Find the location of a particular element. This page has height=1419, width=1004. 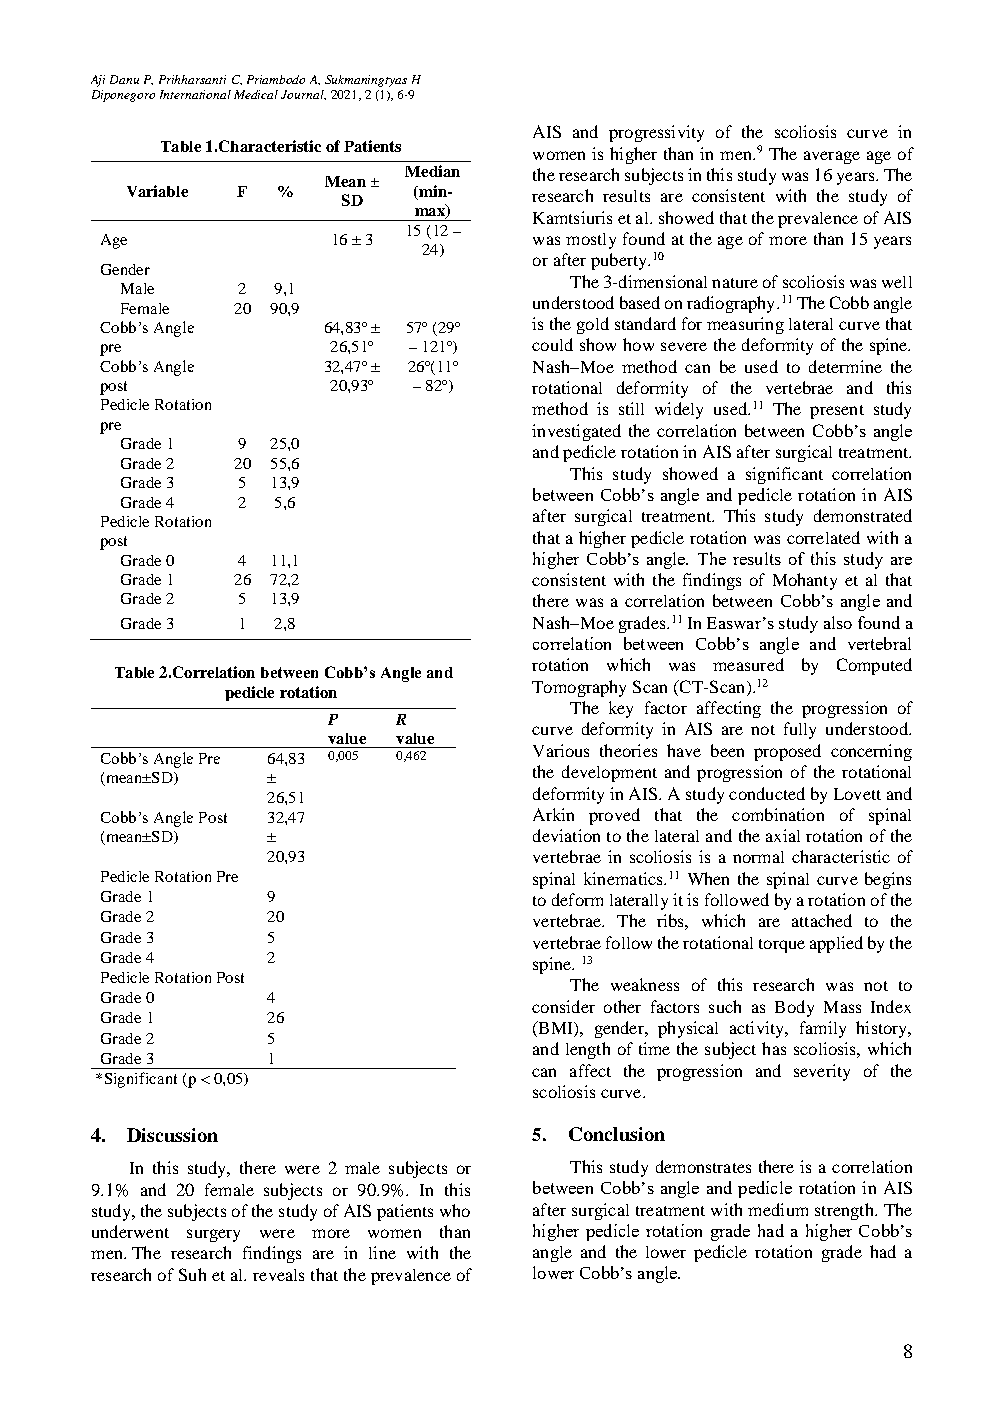

present is located at coordinates (837, 412).
